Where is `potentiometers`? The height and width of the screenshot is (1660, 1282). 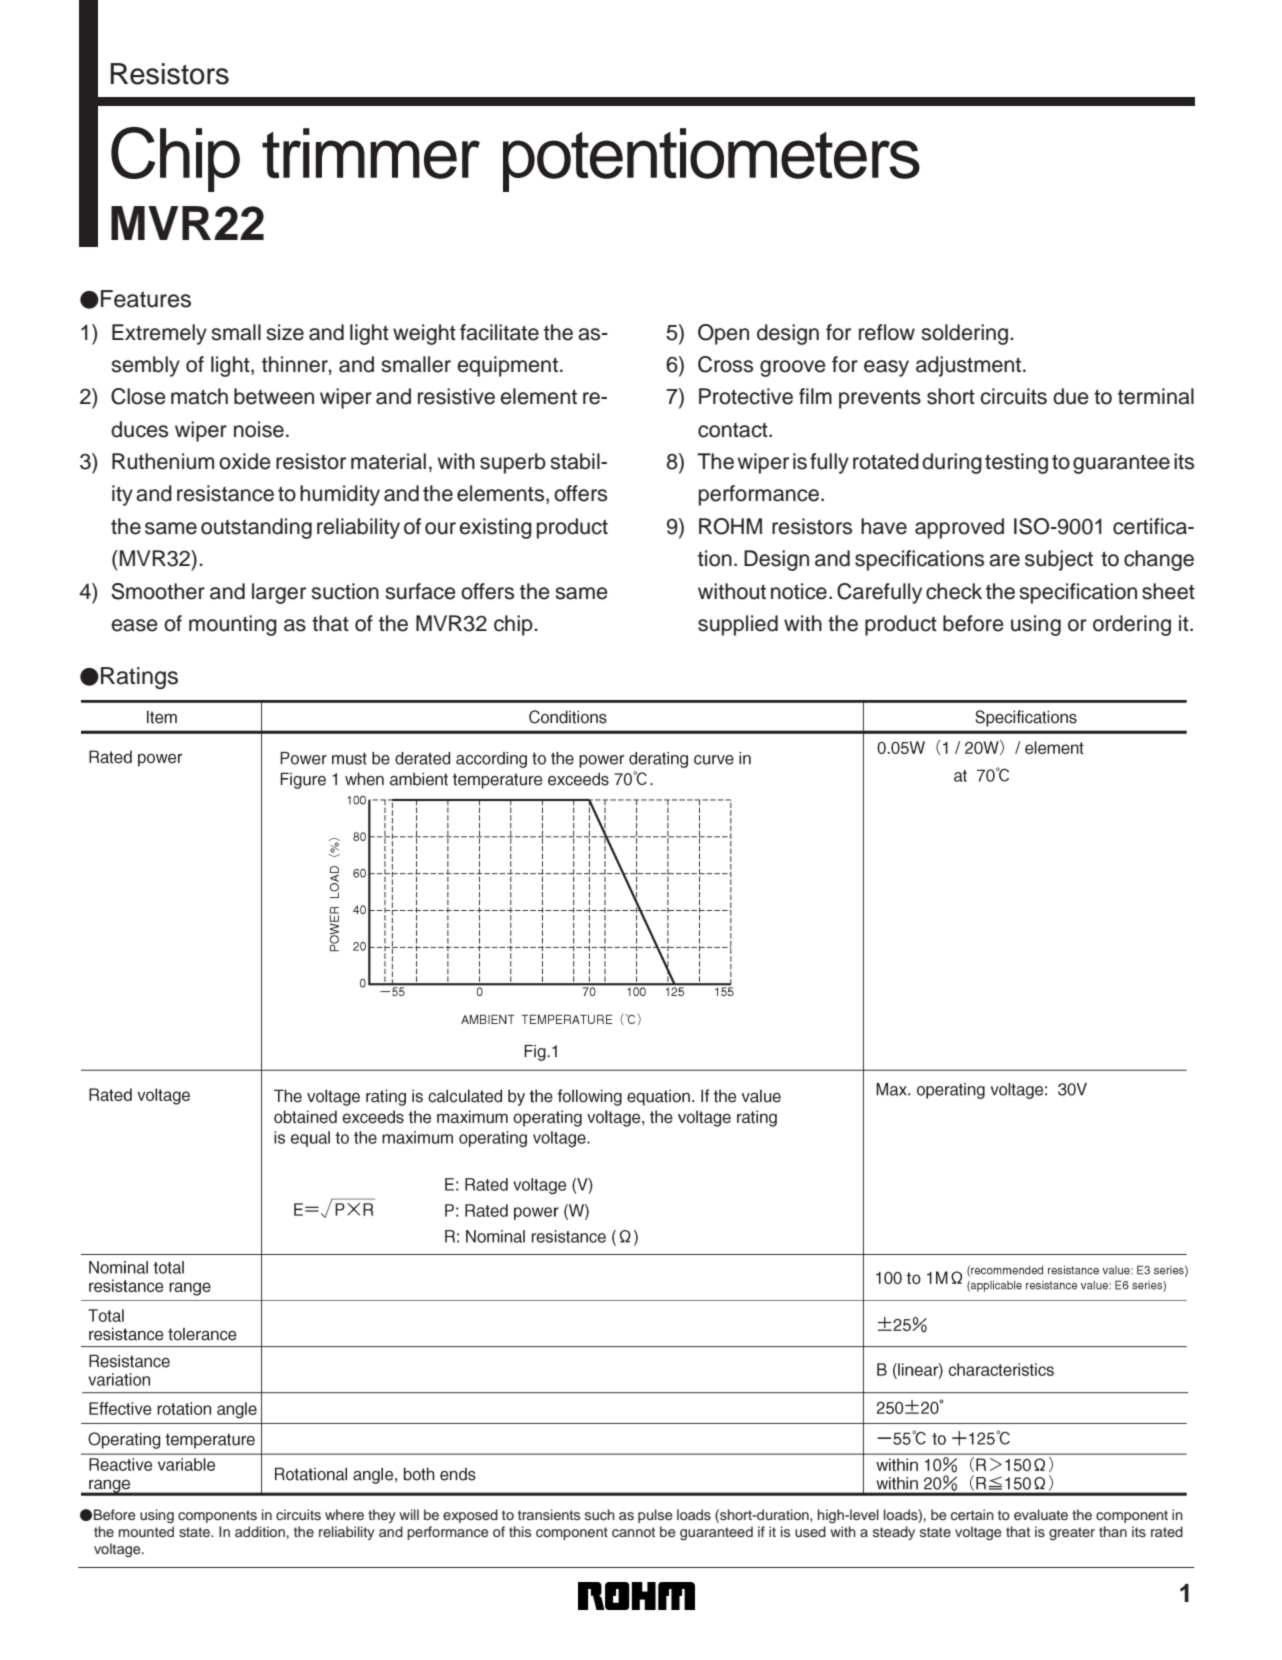
potentiometers is located at coordinates (711, 160).
